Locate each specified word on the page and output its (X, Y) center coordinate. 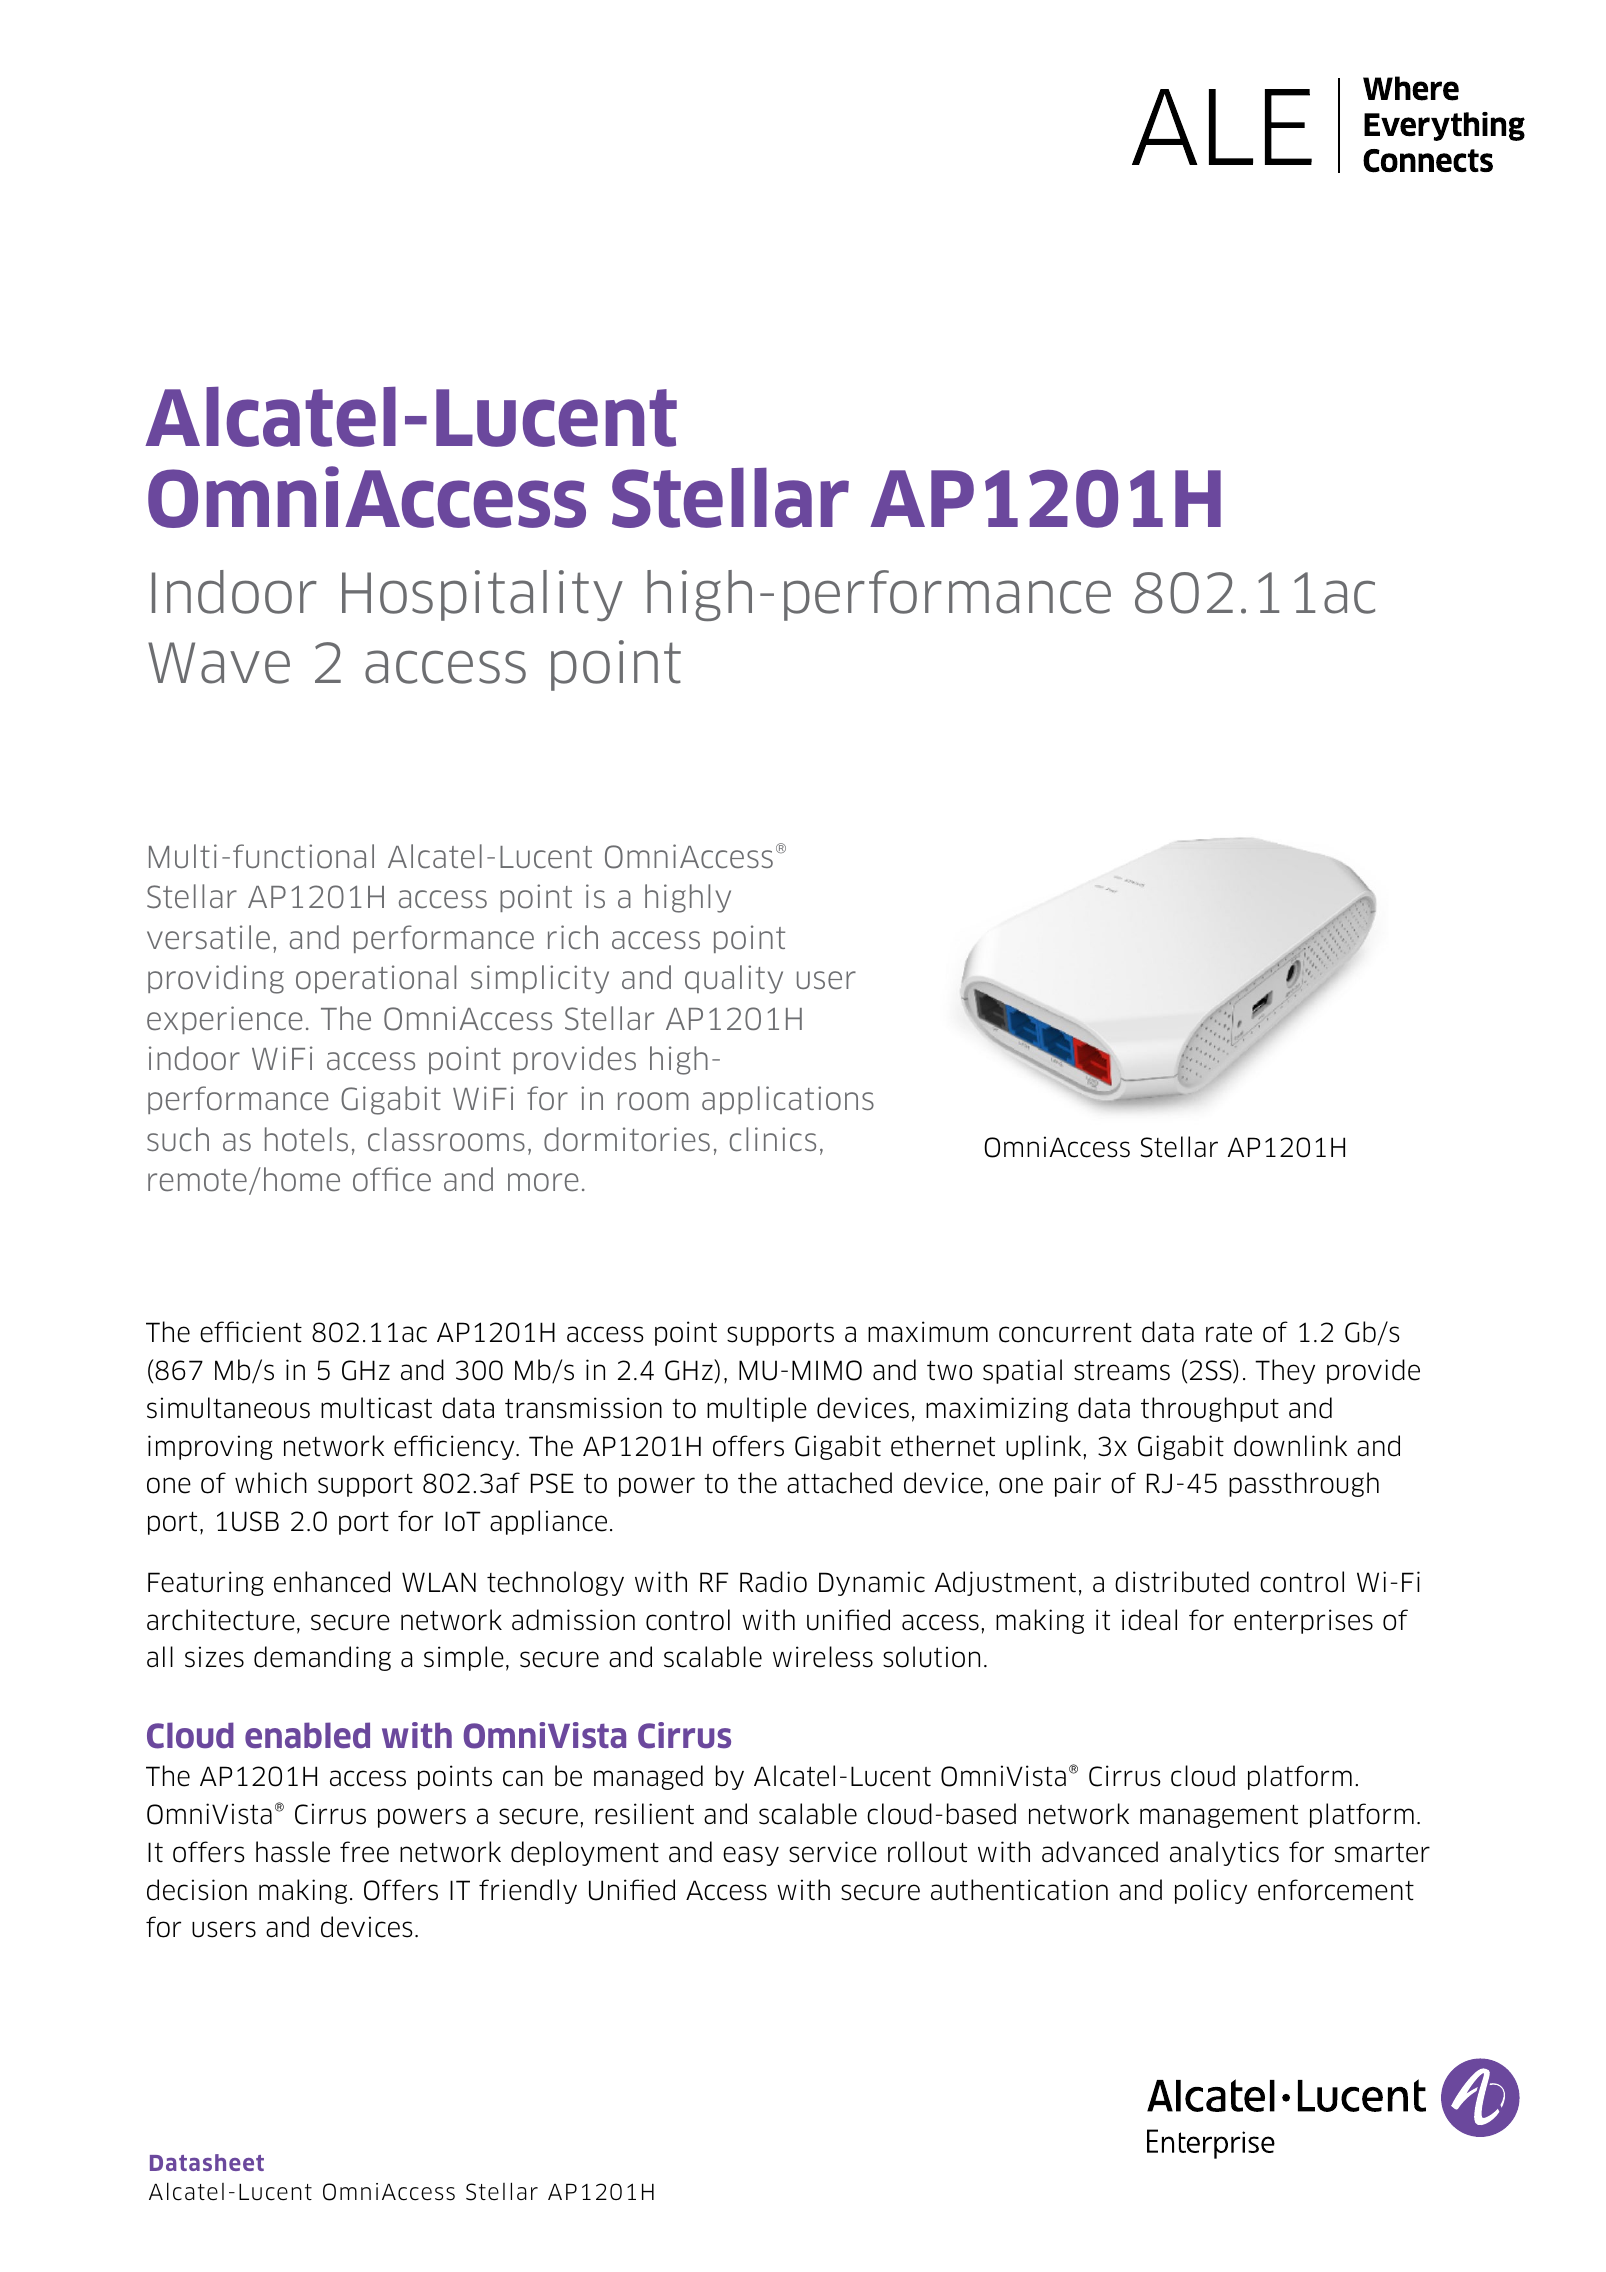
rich (573, 937)
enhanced (332, 1582)
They (1285, 1371)
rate (1229, 1333)
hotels (306, 1139)
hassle (293, 1852)
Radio (773, 1582)
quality (734, 979)
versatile (208, 937)
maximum (928, 1332)
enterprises (1303, 1621)
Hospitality (482, 596)
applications (788, 1100)
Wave (219, 663)
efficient (251, 1332)
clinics (773, 1139)
